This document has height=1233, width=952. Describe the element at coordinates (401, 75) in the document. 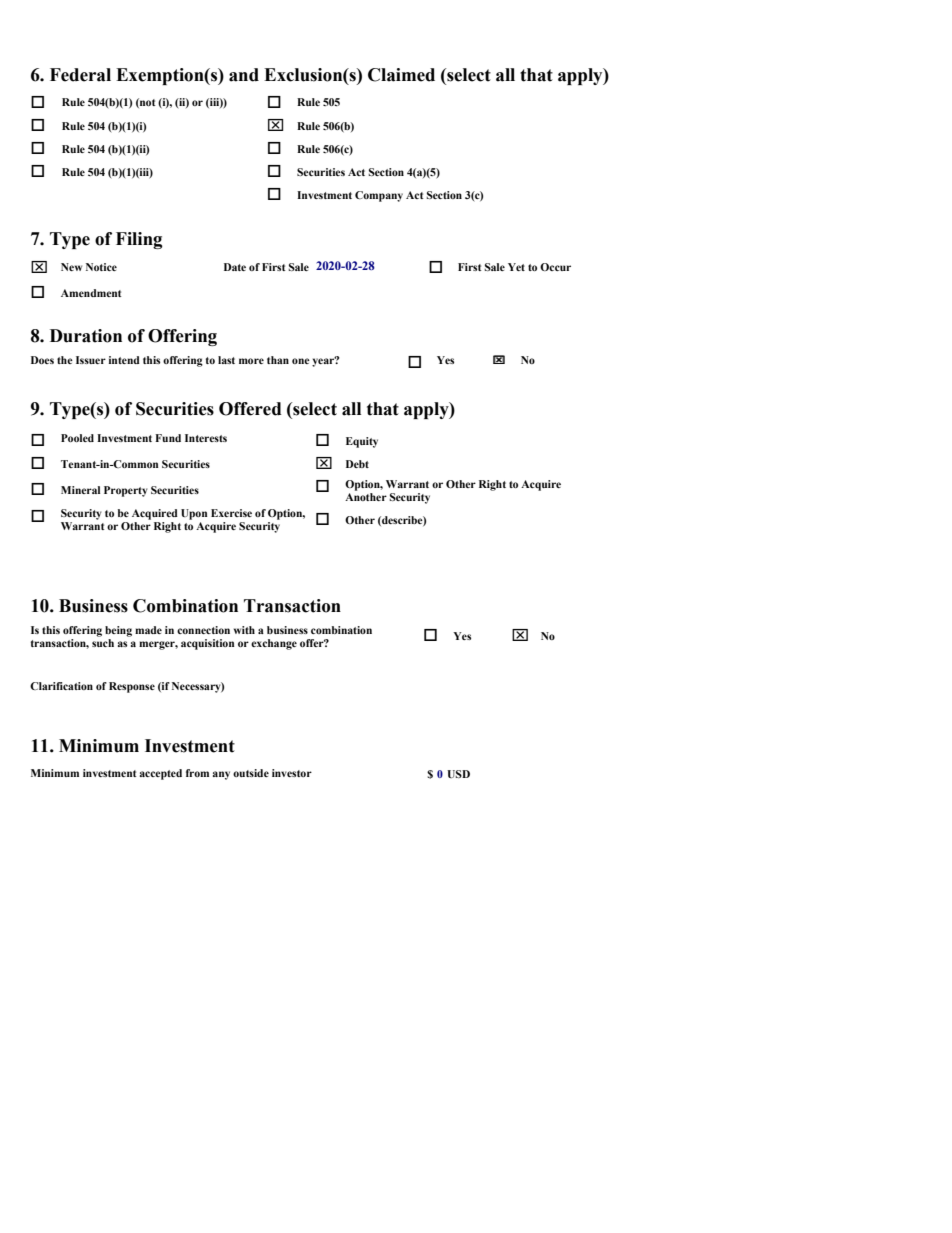

I see `Claimed` at that location.
